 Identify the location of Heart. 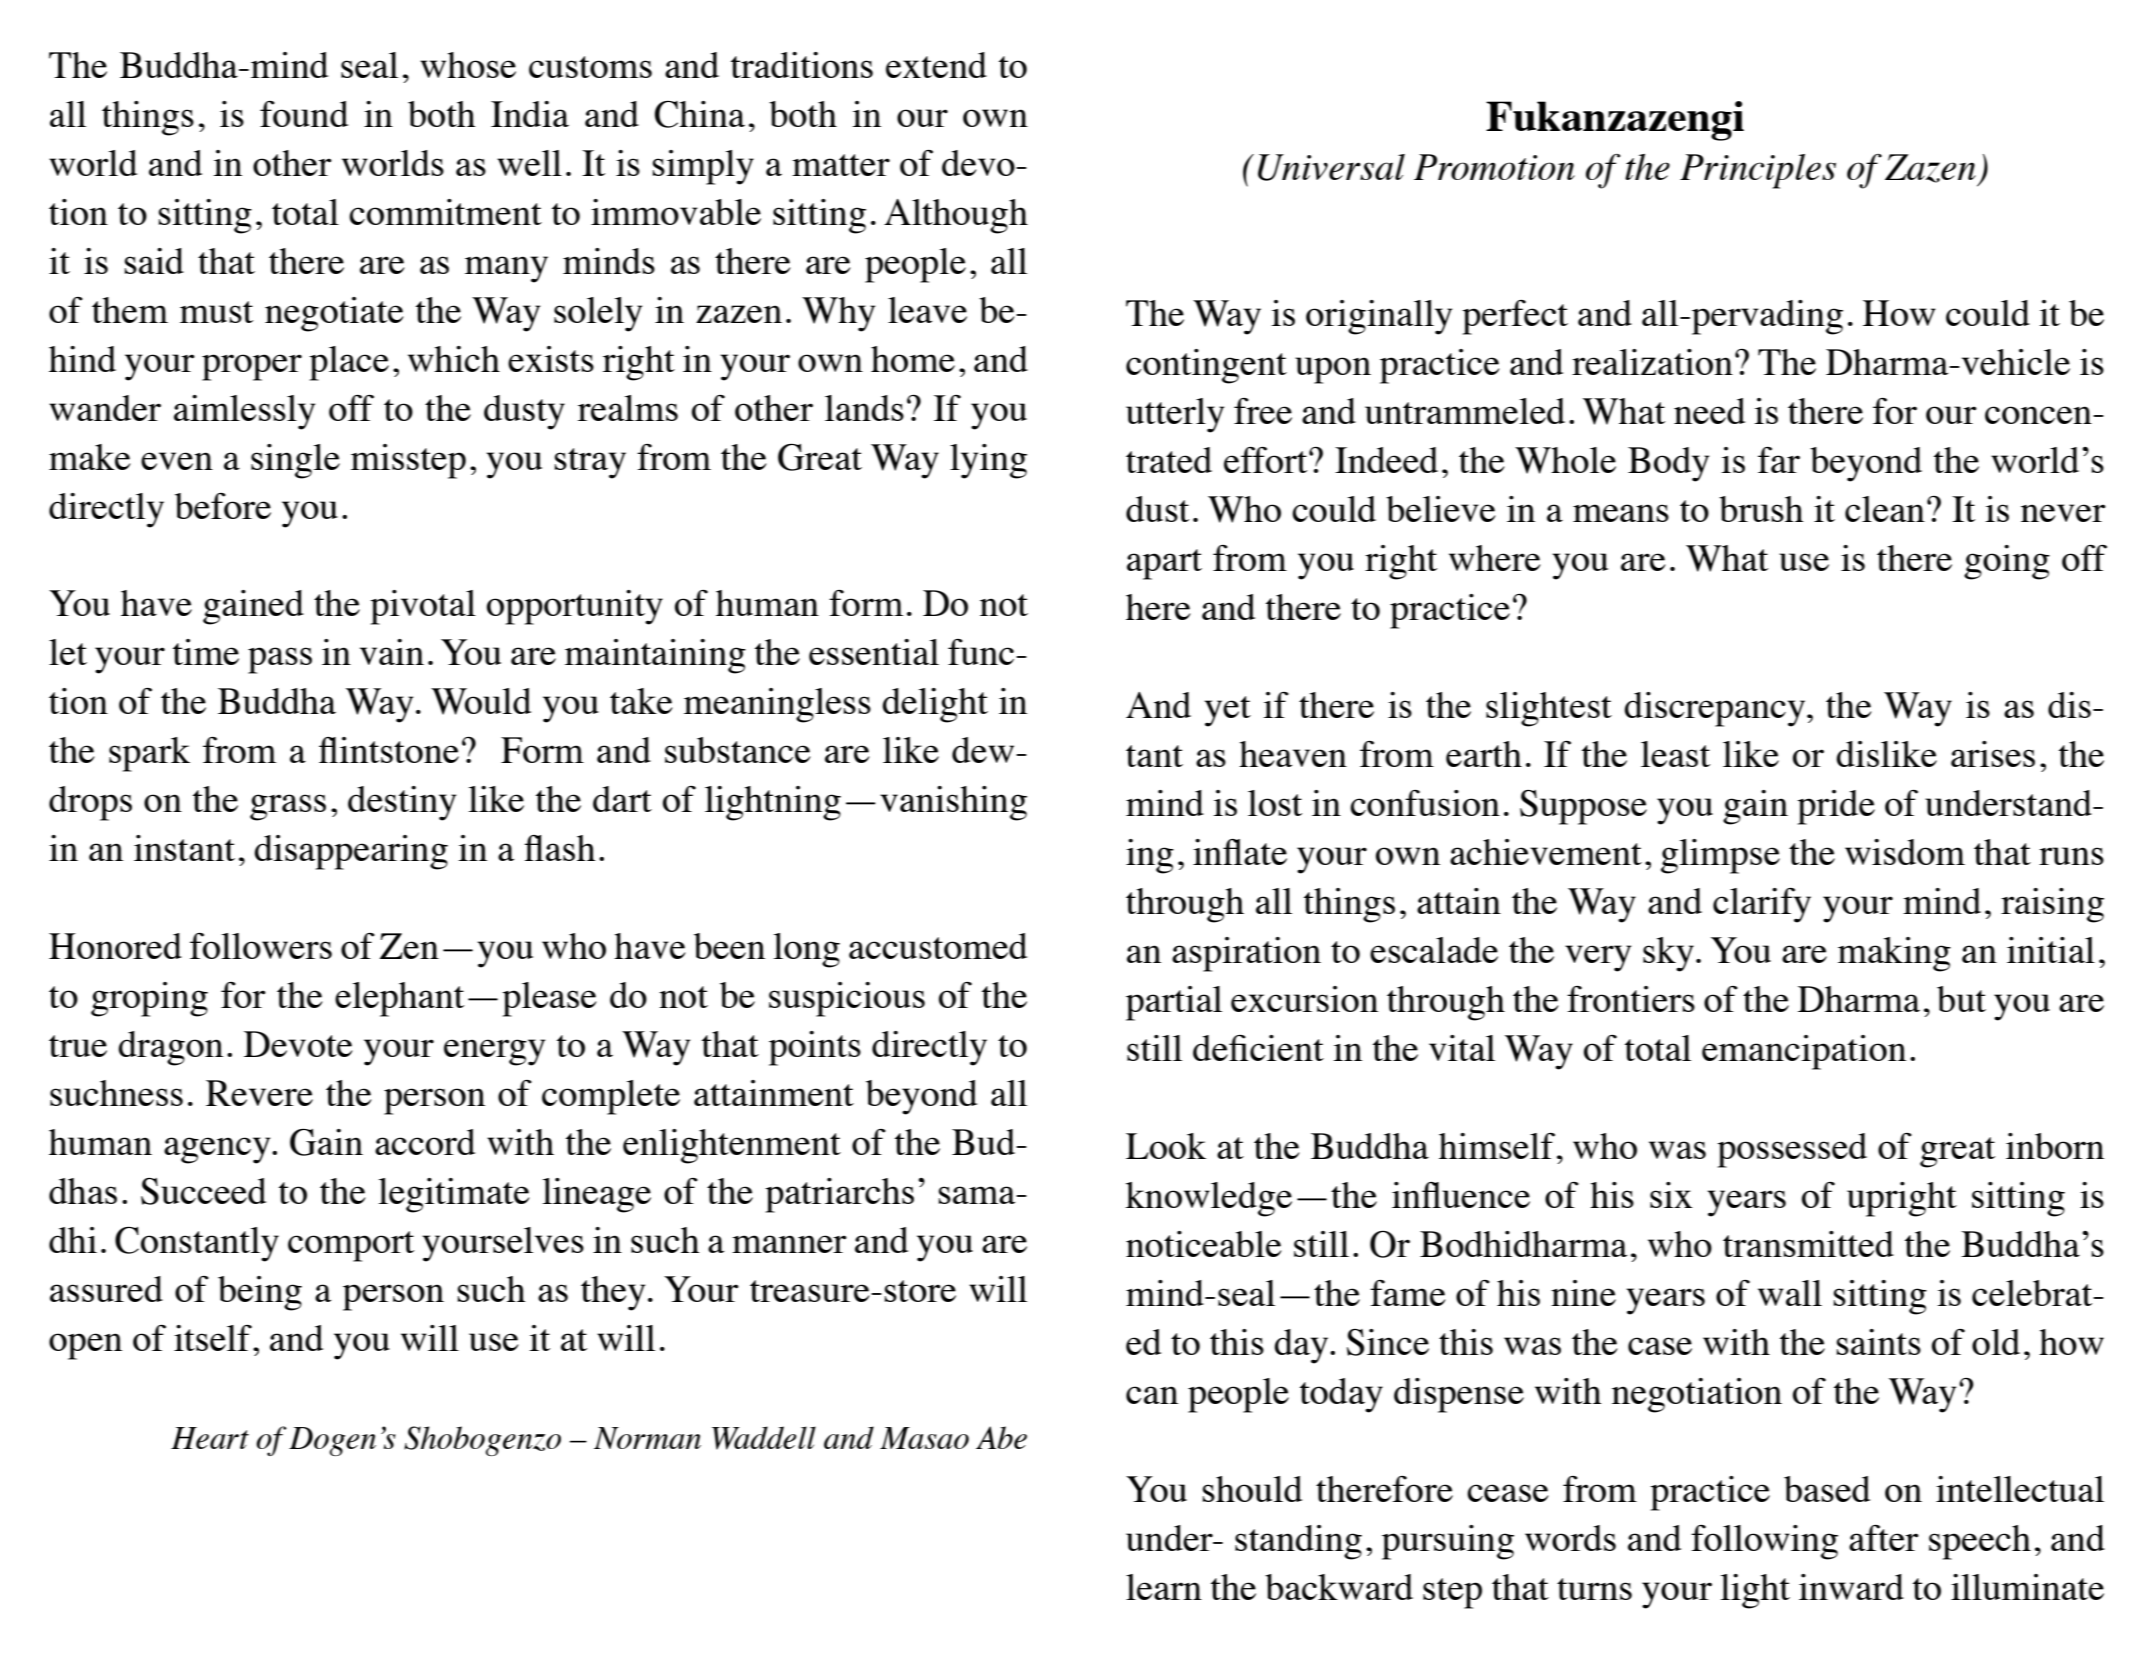
(210, 1438).
